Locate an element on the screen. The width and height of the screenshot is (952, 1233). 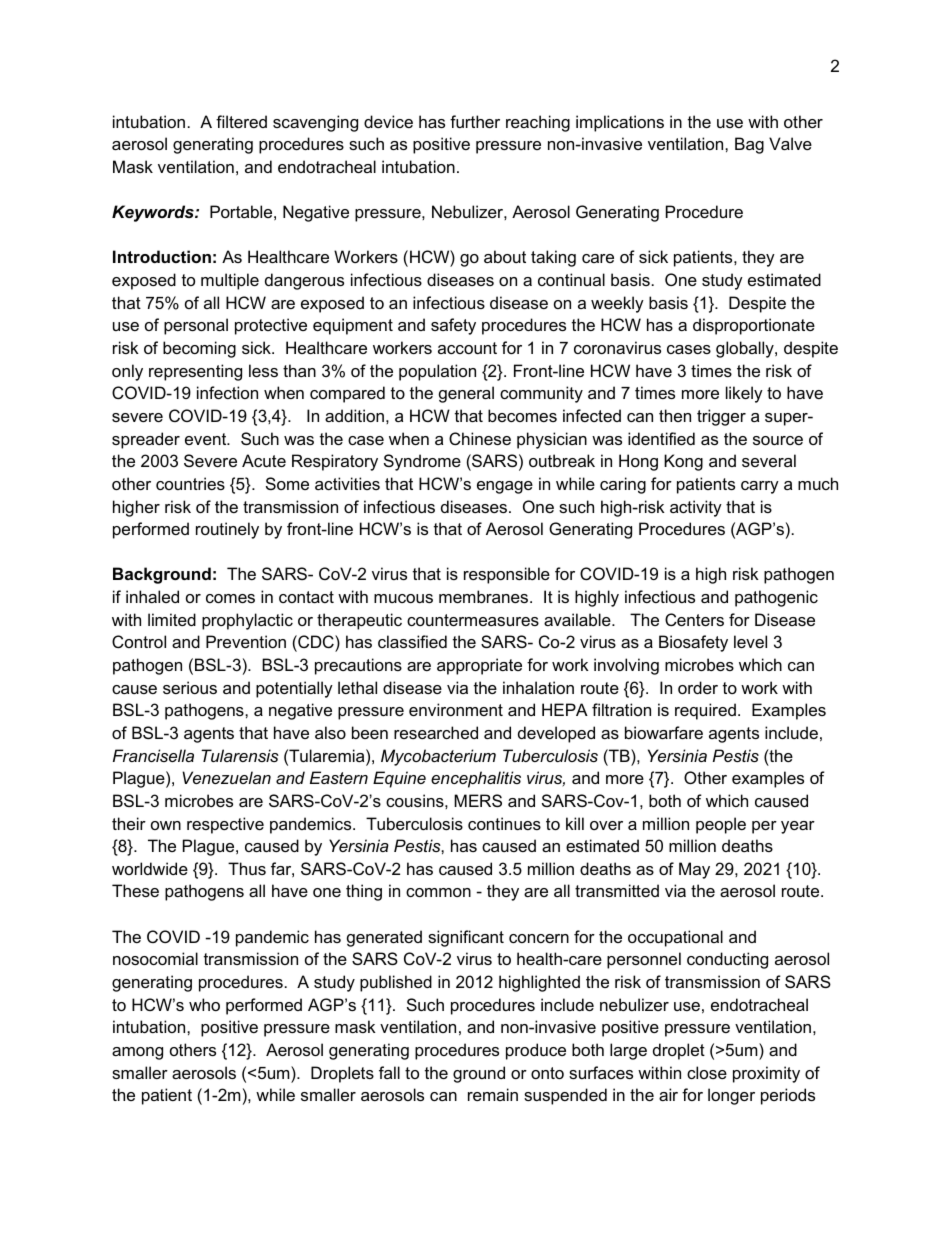
remain is located at coordinates (493, 1094).
